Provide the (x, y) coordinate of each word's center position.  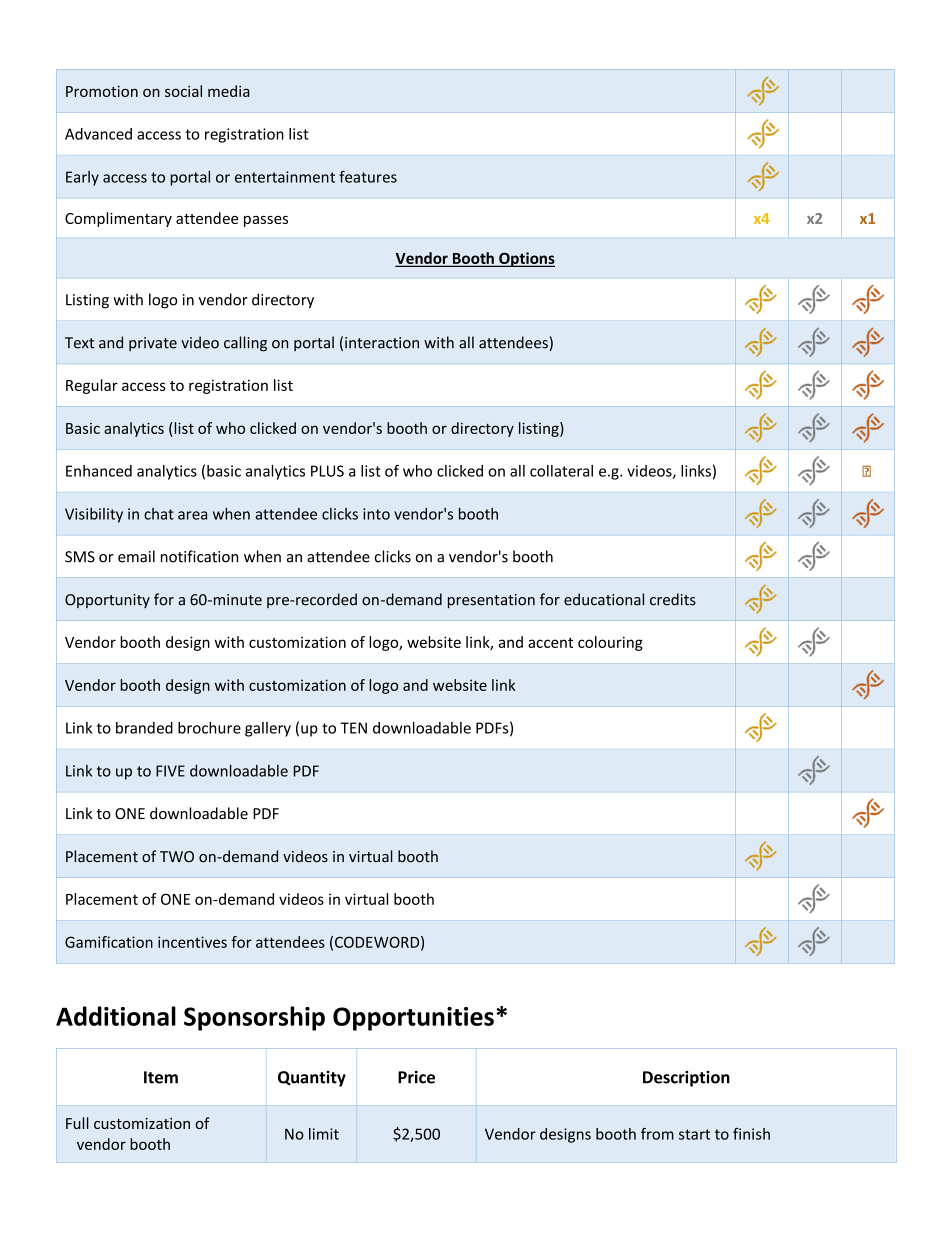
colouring (610, 643)
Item (161, 1077)
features (368, 177)
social (183, 91)
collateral (561, 471)
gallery (268, 729)
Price (416, 1077)
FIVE (170, 771)
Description (686, 1079)
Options (526, 259)
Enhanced (99, 471)
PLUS (327, 471)
